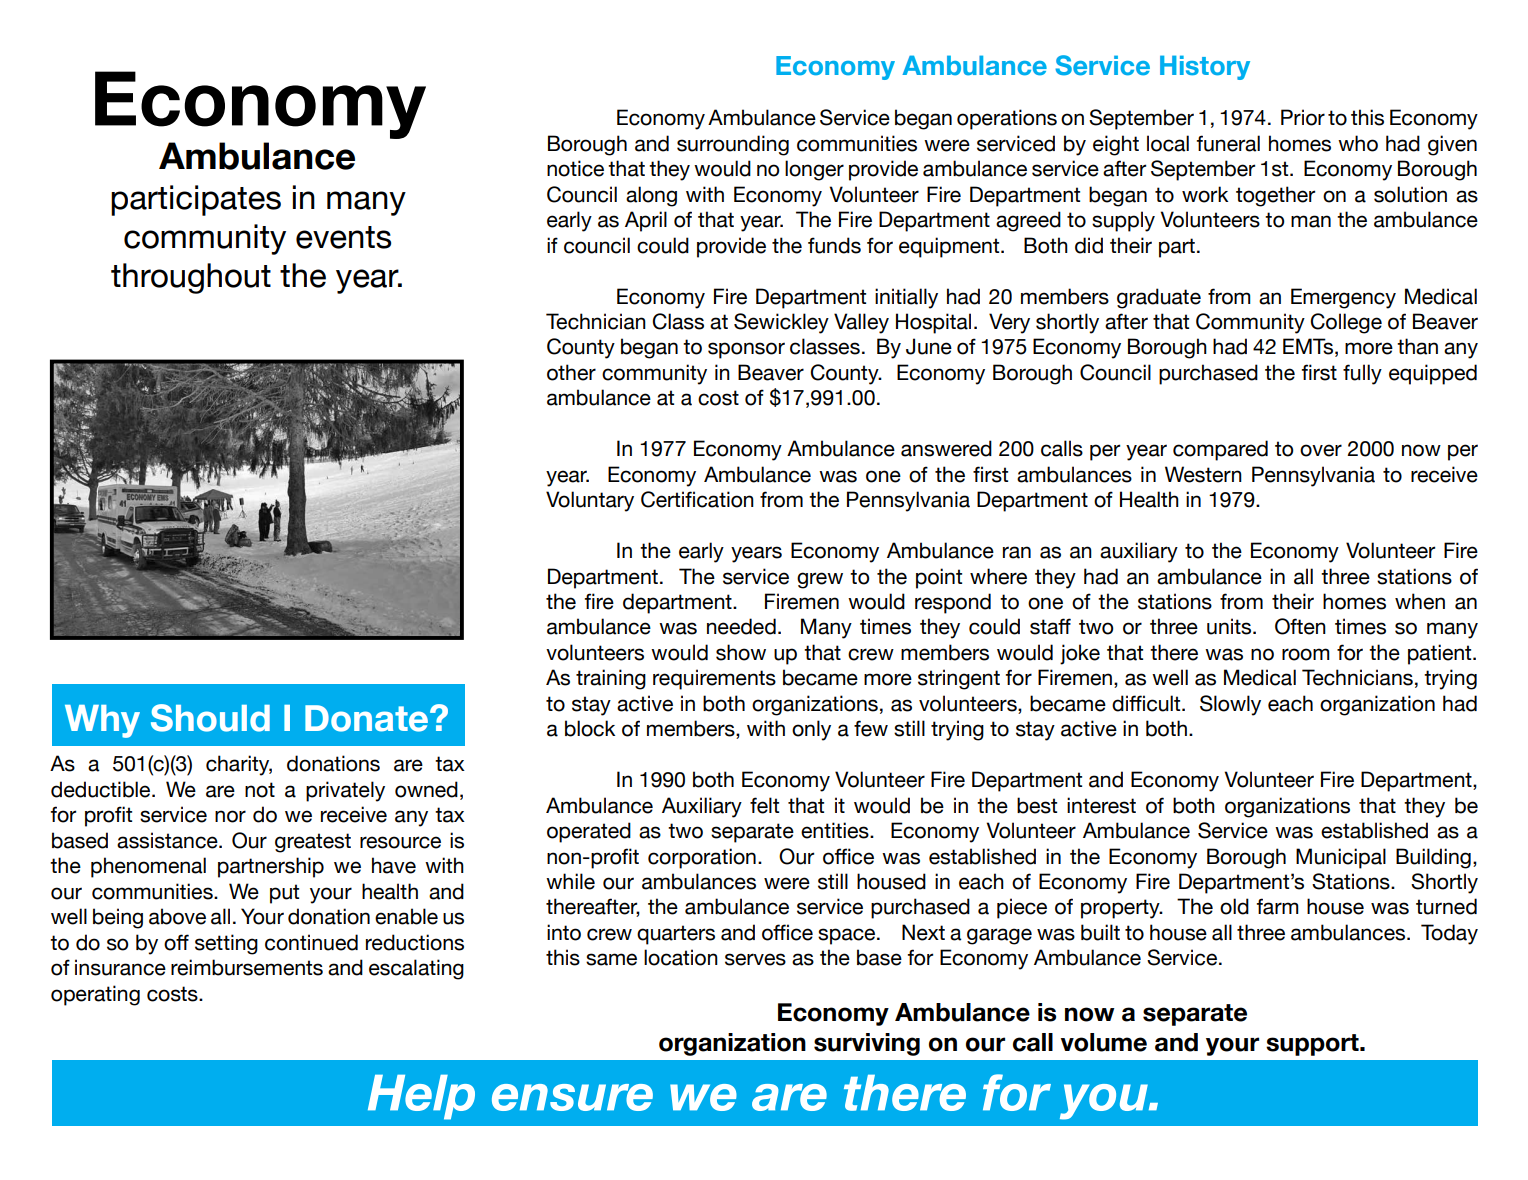 Image resolution: width=1528 pixels, height=1180 pixels. Describe the element at coordinates (746, 350) in the image. I see `sponsor` at that location.
